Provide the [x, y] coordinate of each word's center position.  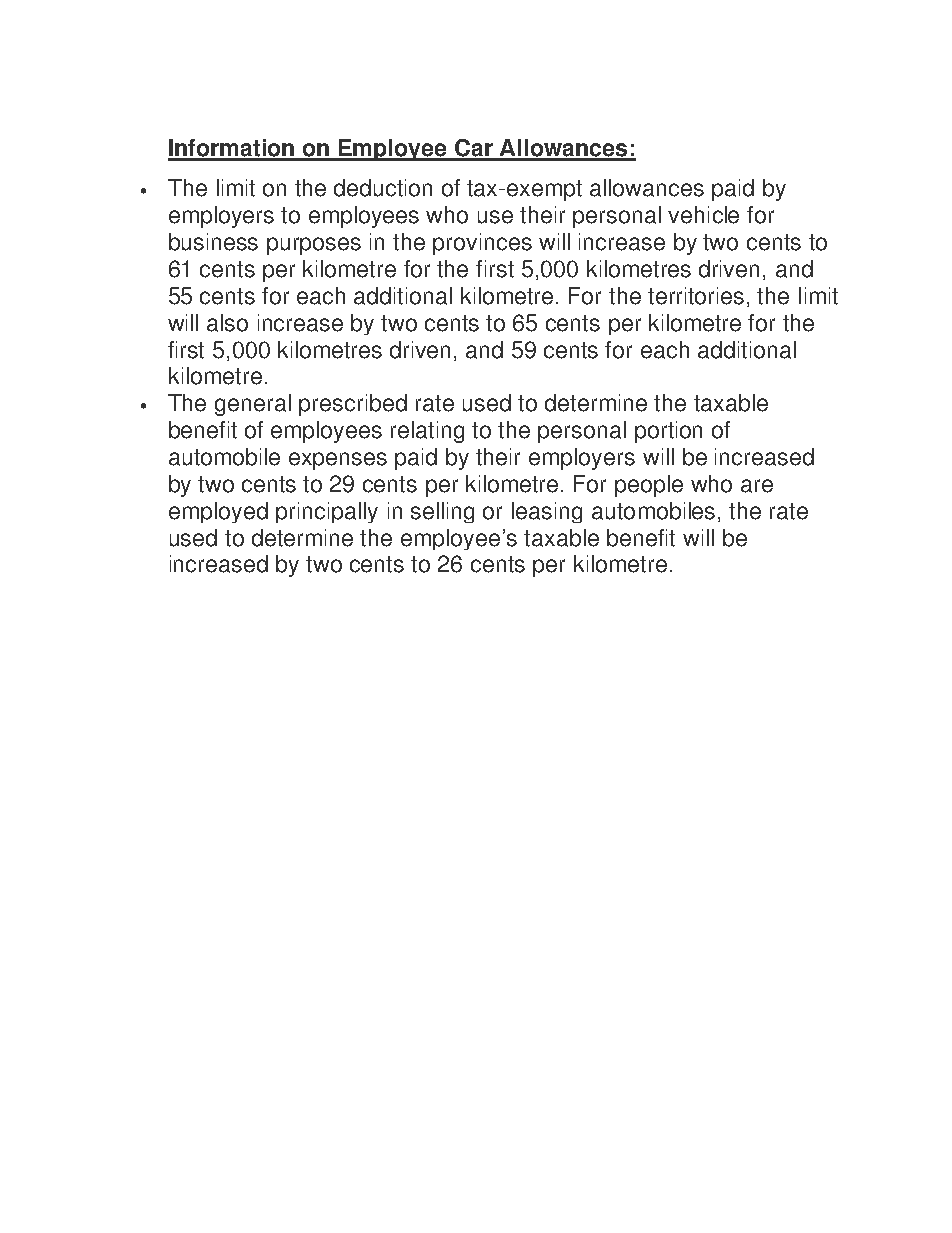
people [649, 486]
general [253, 405]
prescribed [353, 405]
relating [427, 432]
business [213, 242]
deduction [383, 188]
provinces [482, 244]
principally [327, 512]
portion [668, 432]
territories [696, 296]
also [227, 323]
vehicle [703, 215]
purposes [314, 246]
